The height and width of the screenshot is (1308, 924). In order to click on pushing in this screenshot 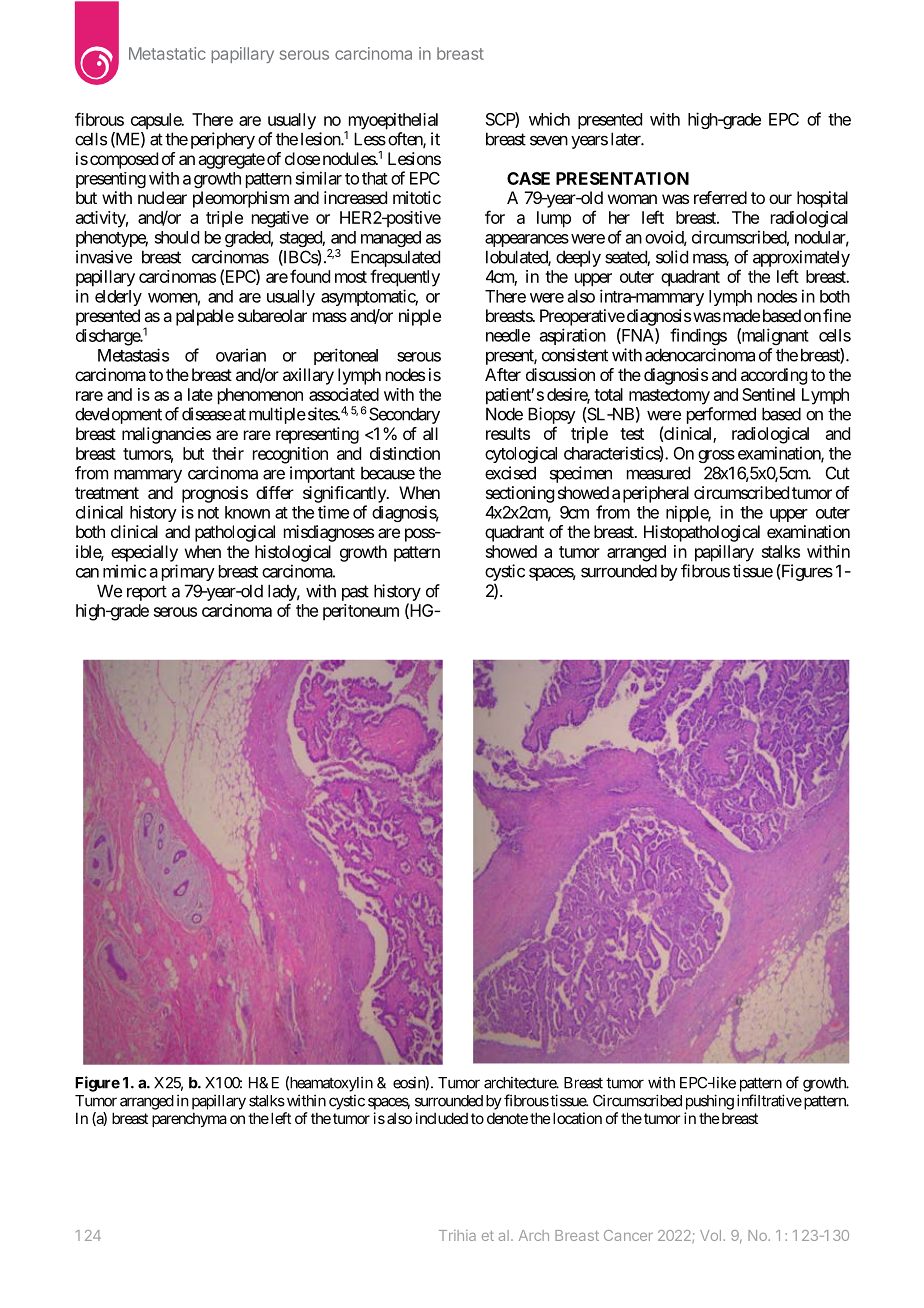, I will do `click(710, 1102)`.
